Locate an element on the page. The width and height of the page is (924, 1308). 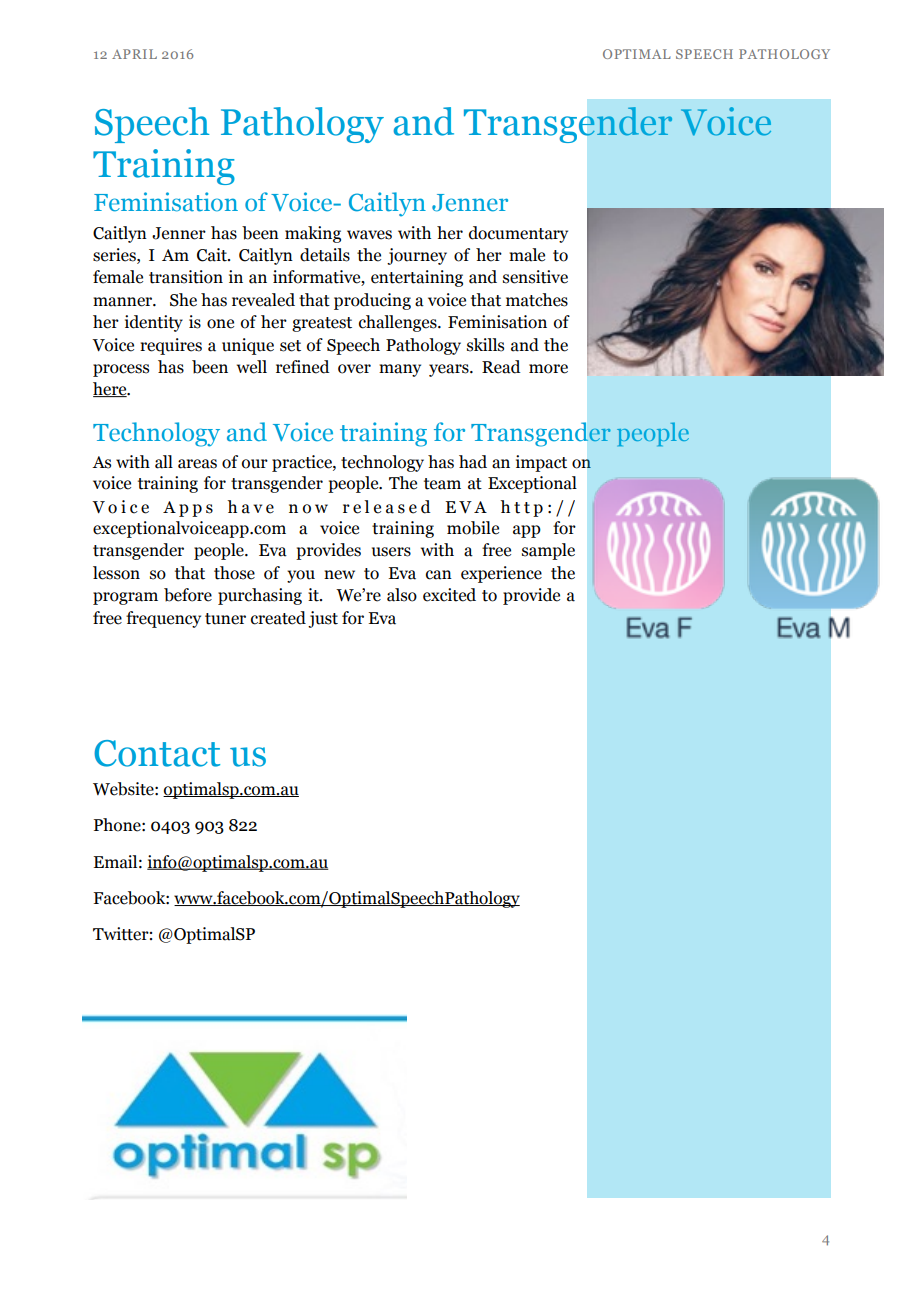
matches is located at coordinates (537, 300).
